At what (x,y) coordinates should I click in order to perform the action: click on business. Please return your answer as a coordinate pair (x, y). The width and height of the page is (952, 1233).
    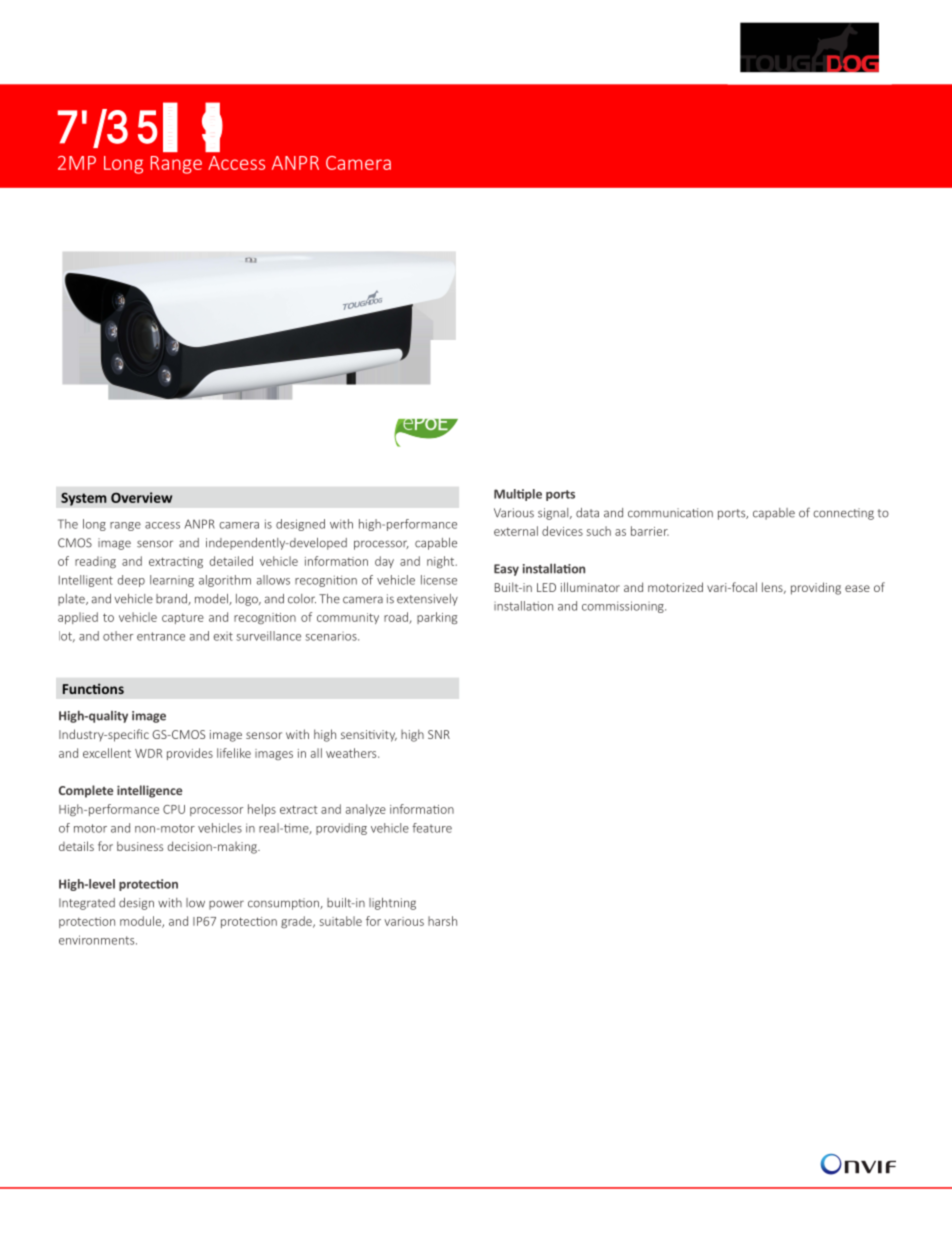
    Looking at the image, I should click on (140, 846).
